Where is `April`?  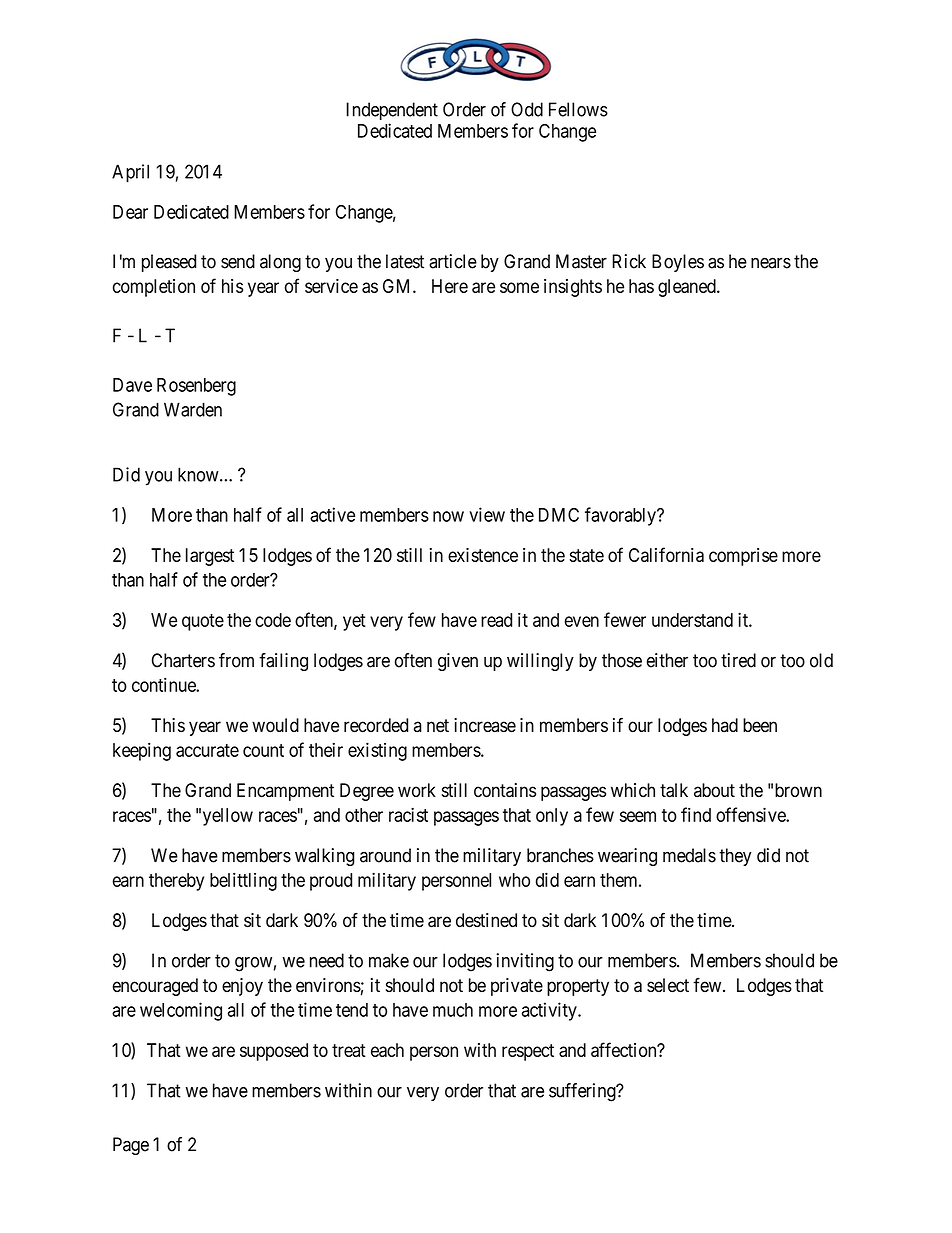 April is located at coordinates (130, 173).
